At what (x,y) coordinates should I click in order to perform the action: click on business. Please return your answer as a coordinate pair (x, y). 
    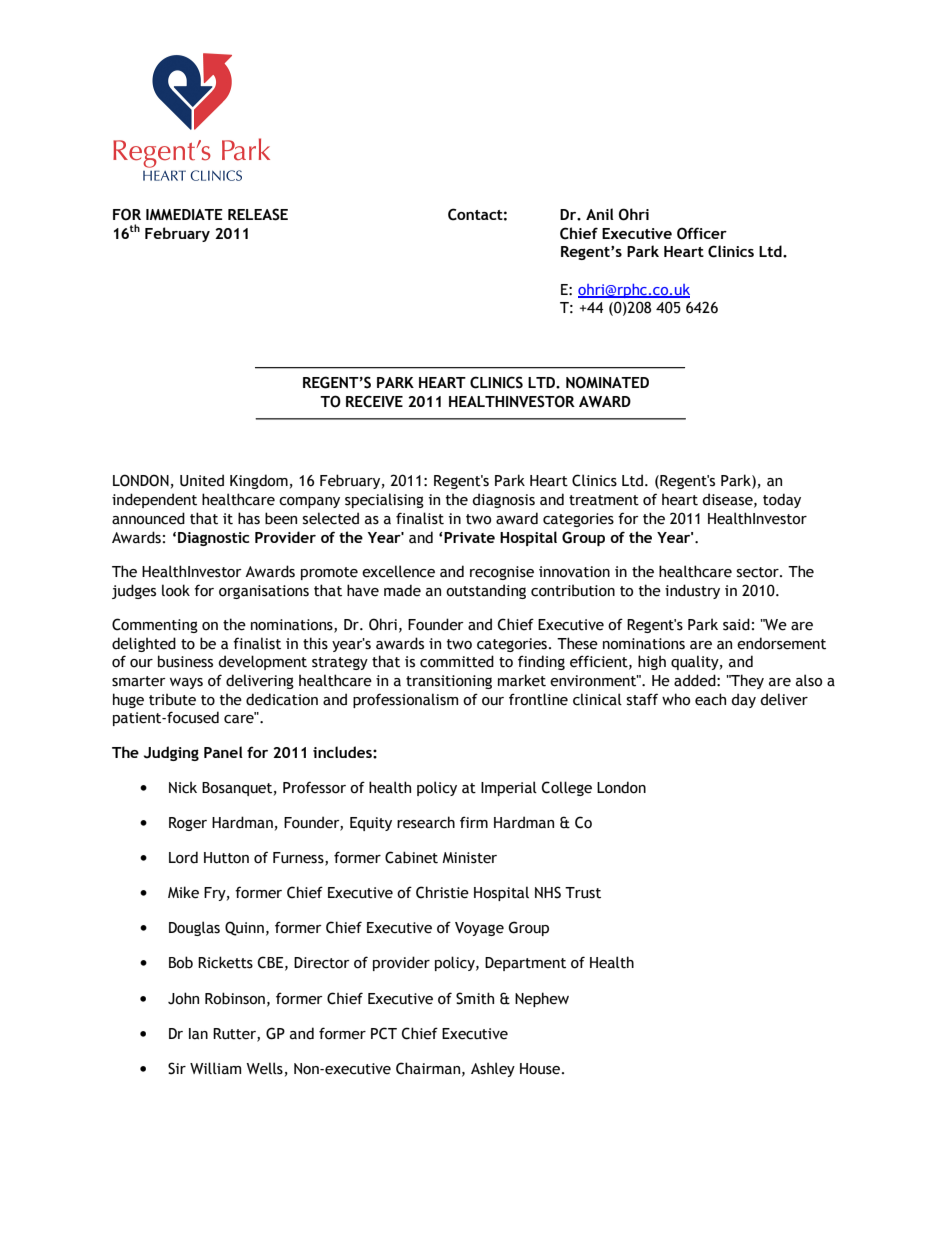
    Looking at the image, I should click on (185, 661).
